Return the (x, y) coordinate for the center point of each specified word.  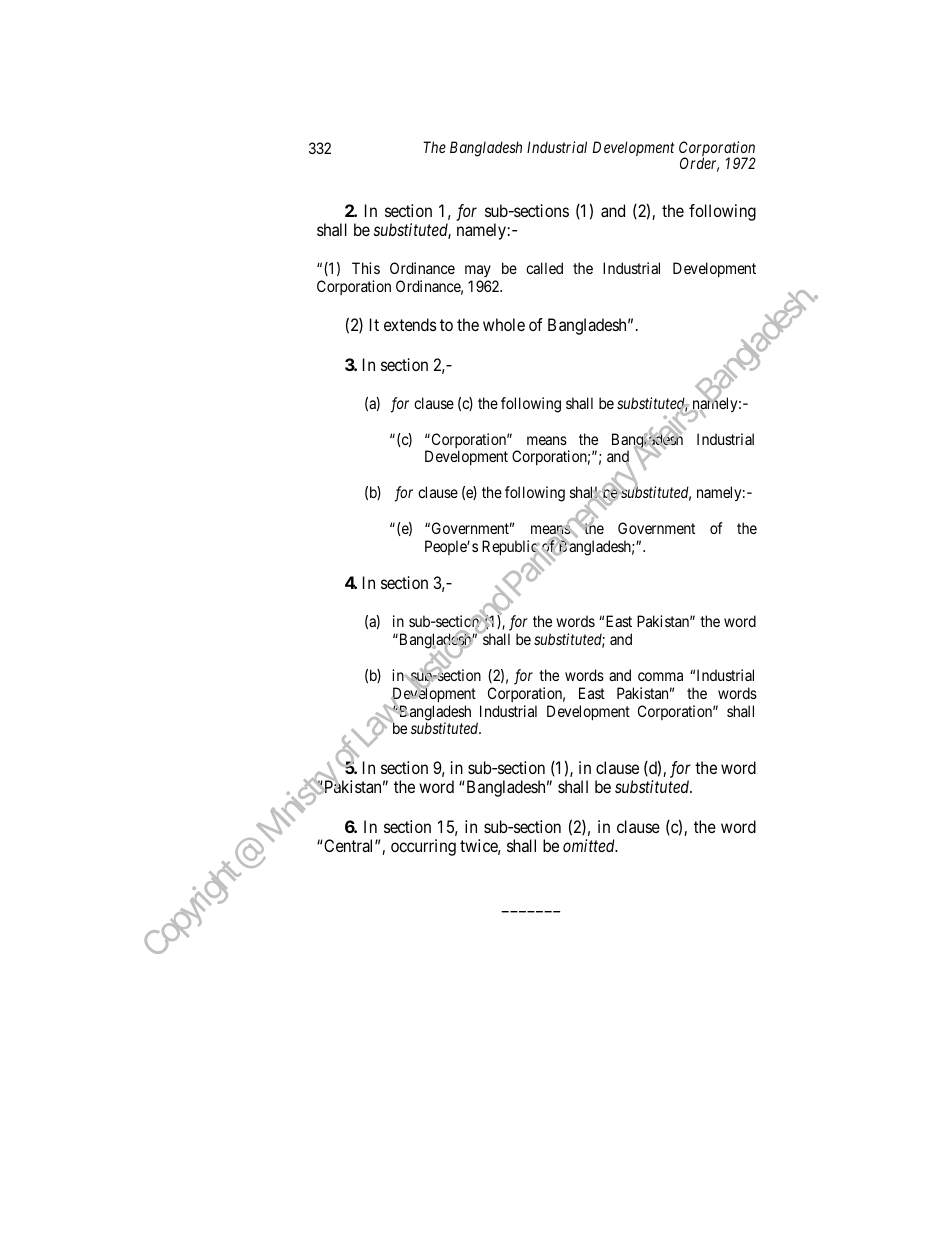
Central (349, 845)
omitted (590, 845)
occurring (423, 847)
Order (699, 164)
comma (660, 676)
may (478, 273)
